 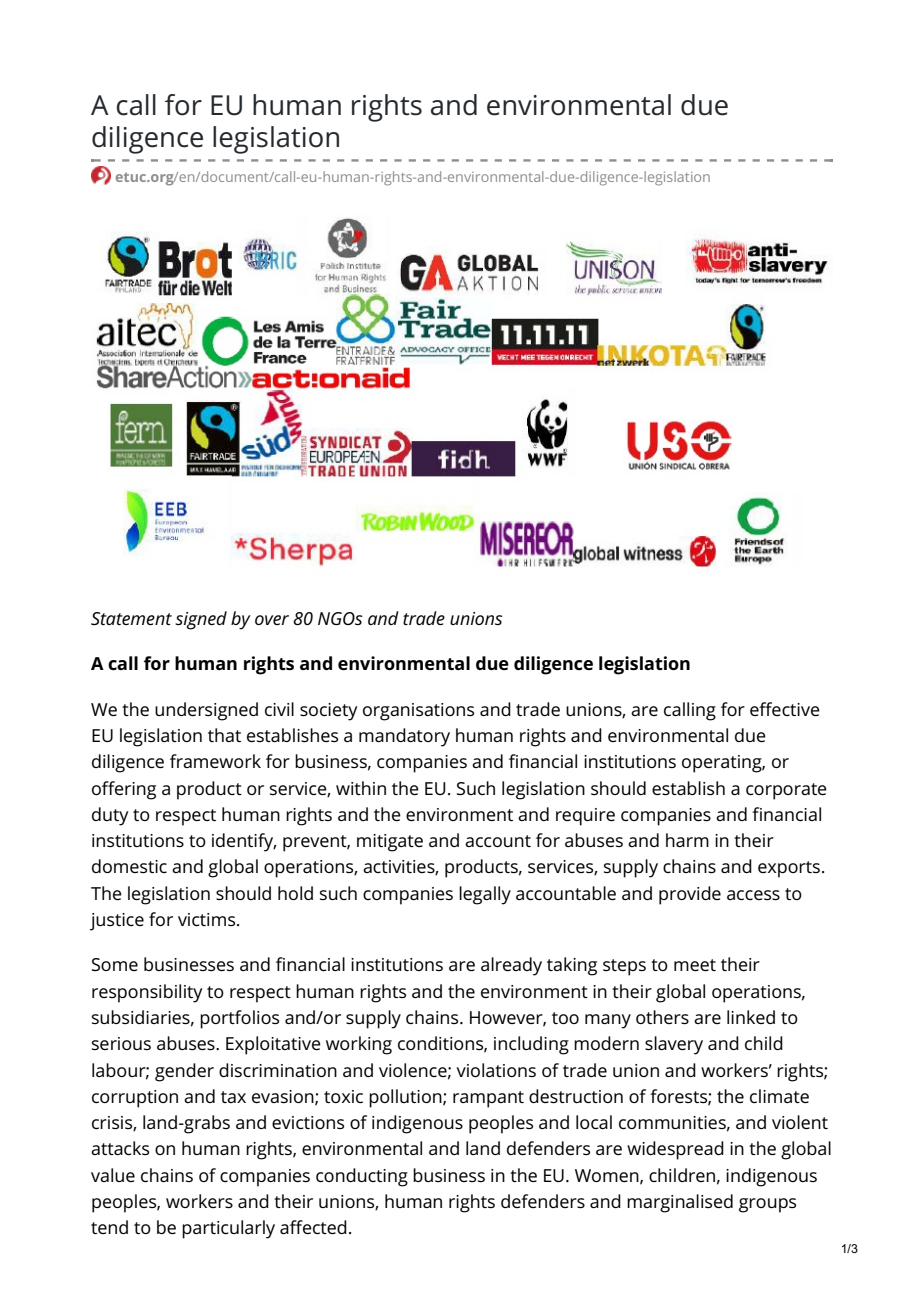 I want to click on effective, so click(x=785, y=709).
